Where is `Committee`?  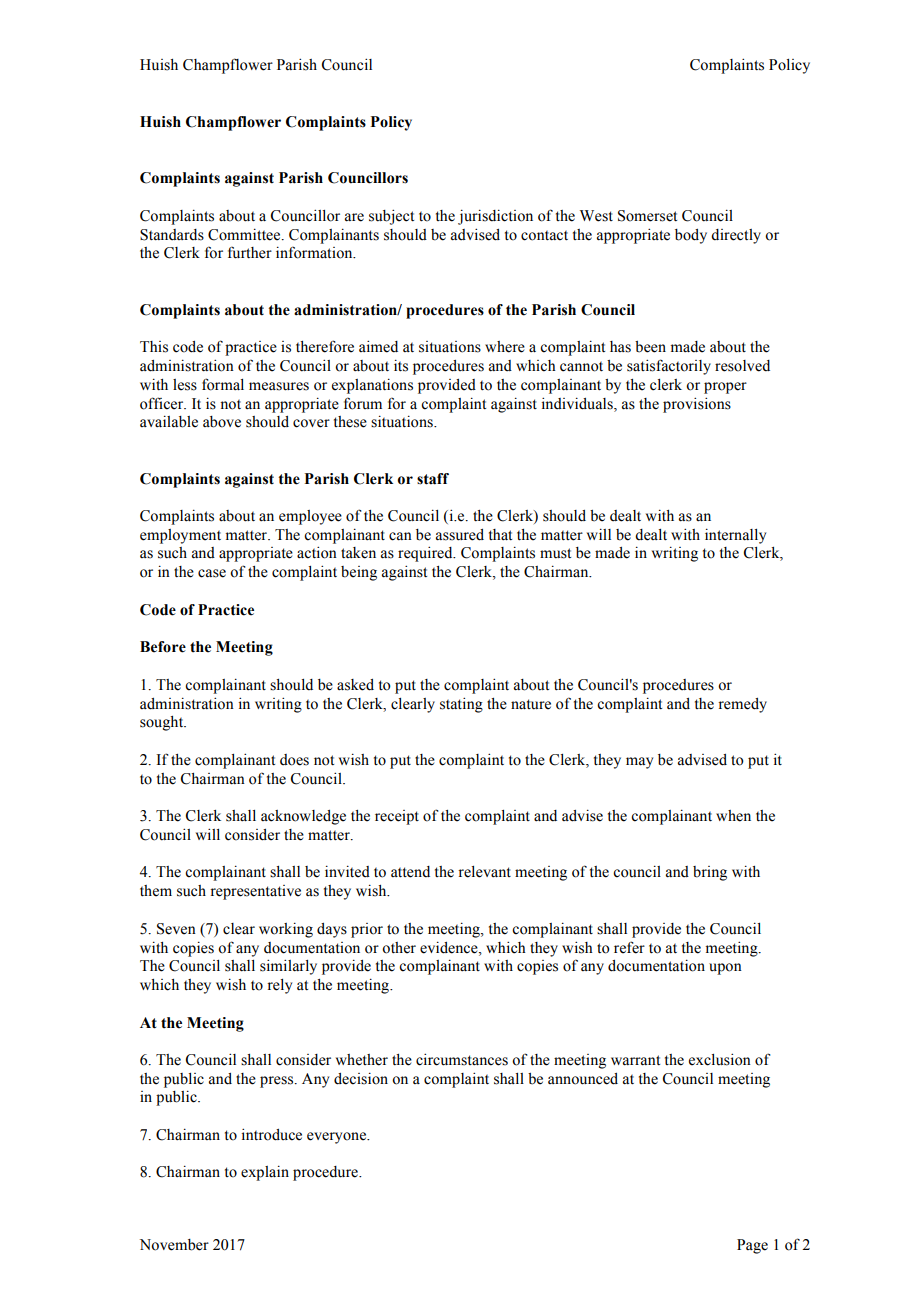
Committee is located at coordinates (245, 234).
